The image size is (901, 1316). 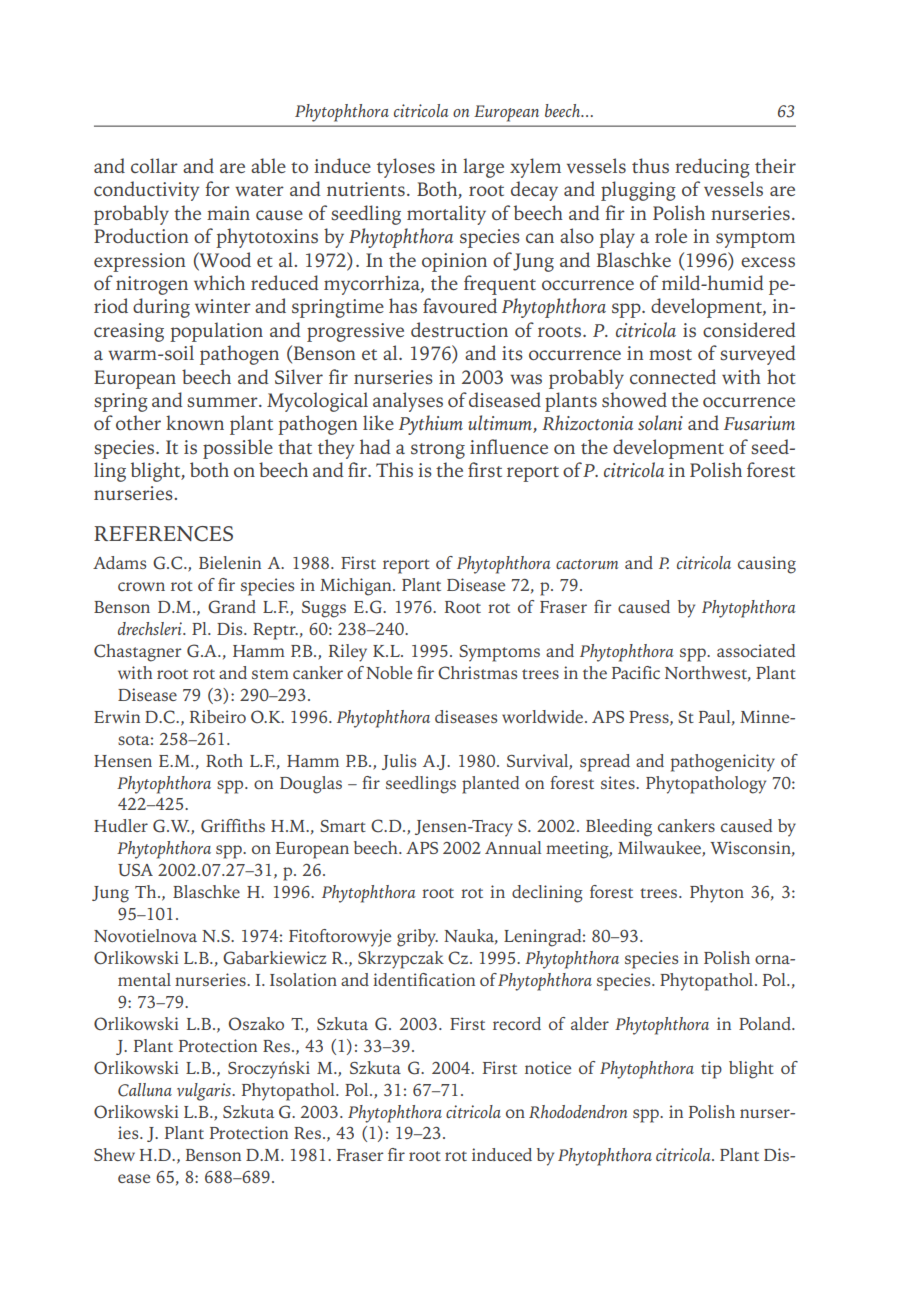 I want to click on notice, so click(x=548, y=1067).
